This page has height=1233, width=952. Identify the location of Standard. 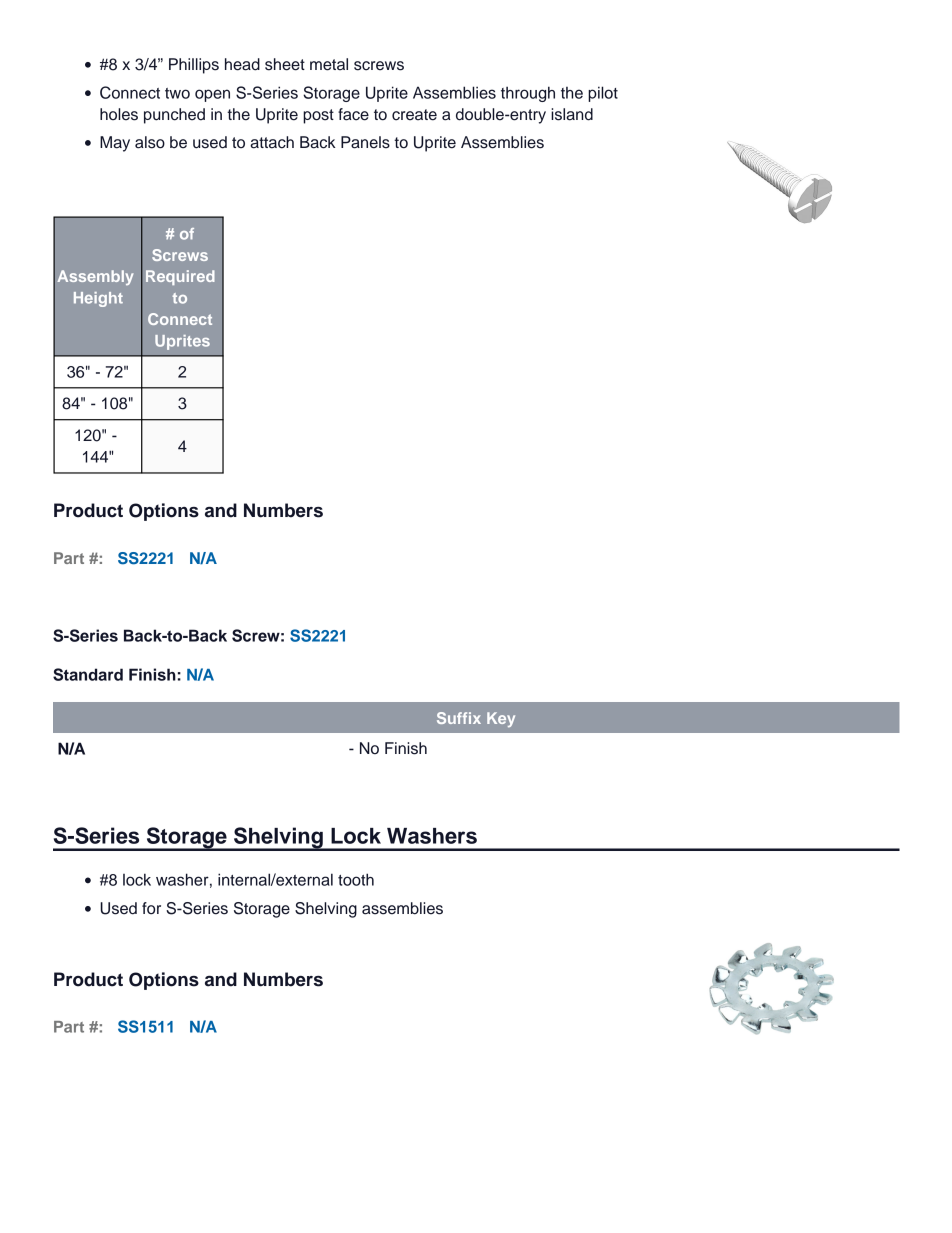
(88, 674).
